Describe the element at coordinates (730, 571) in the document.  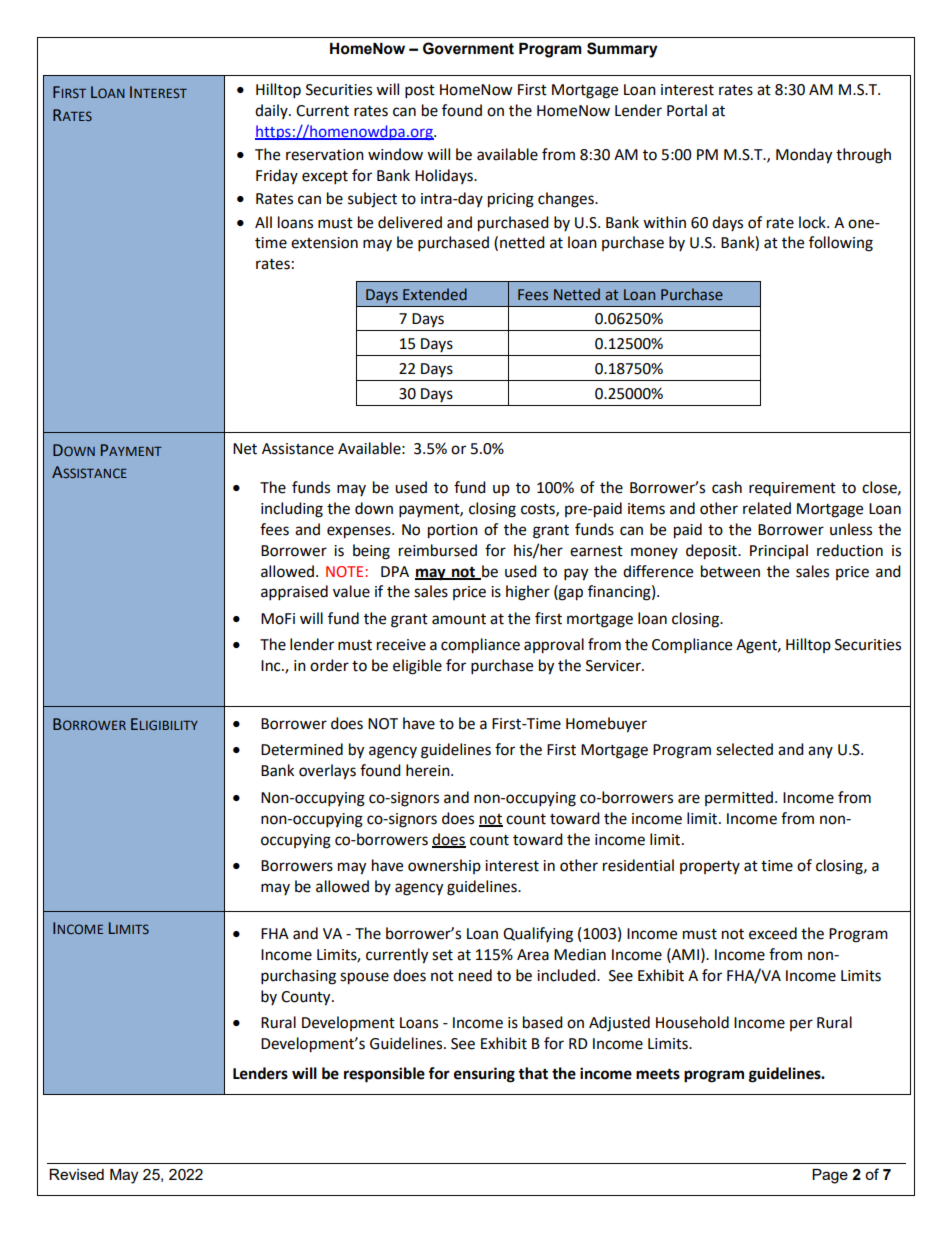
I see `between` at that location.
